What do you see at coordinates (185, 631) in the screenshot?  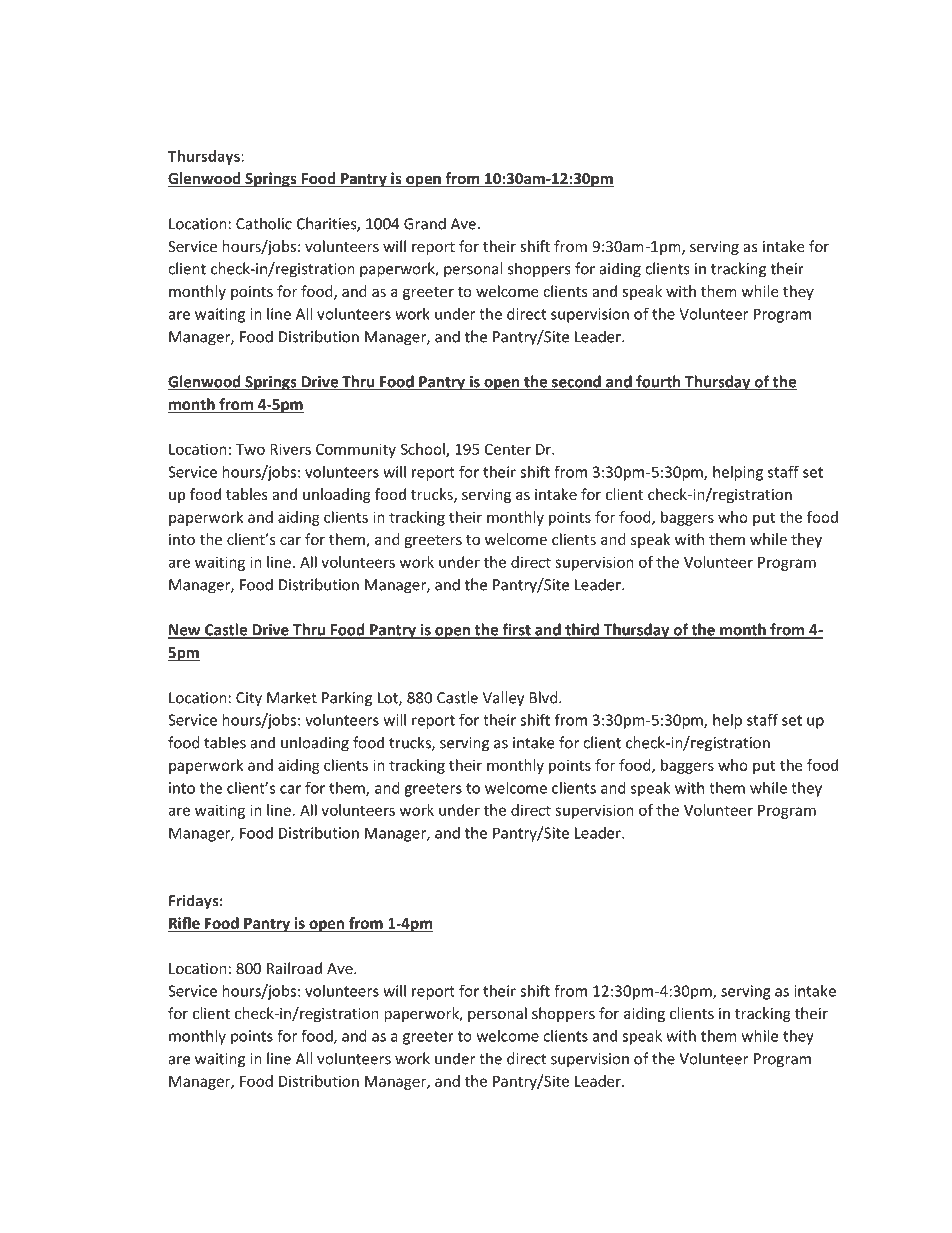 I see `New` at bounding box center [185, 631].
